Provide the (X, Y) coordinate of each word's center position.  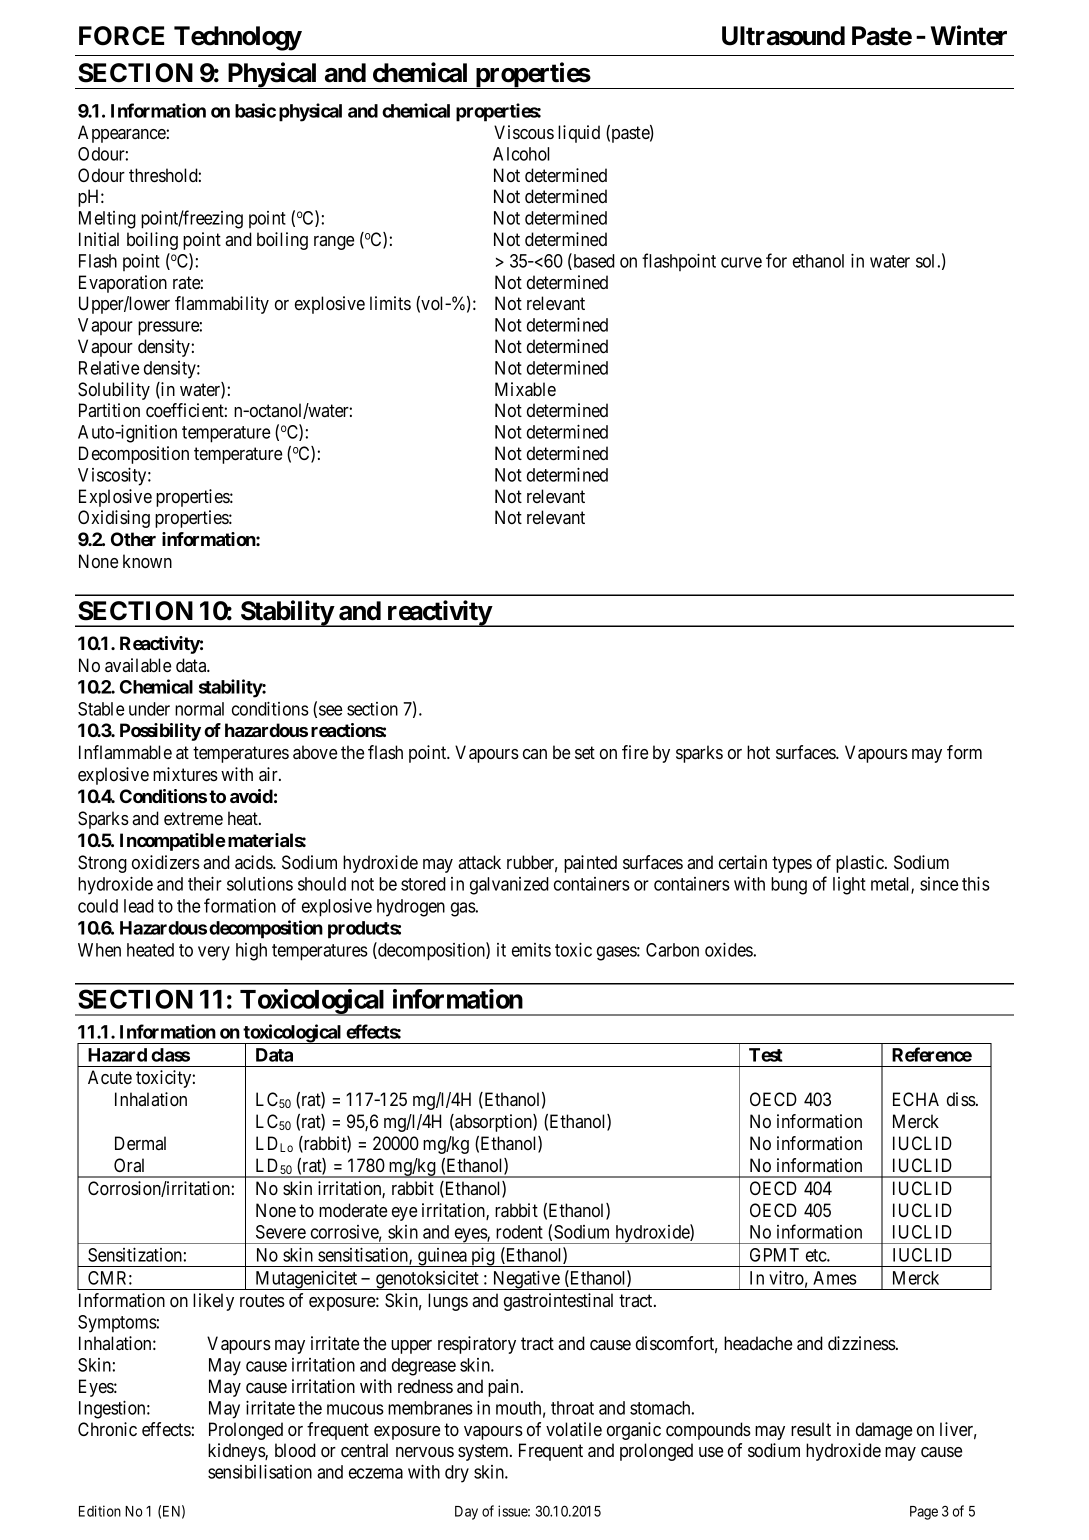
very (214, 953)
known (147, 561)
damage (884, 1431)
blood (295, 1450)
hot (758, 752)
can (535, 754)
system (484, 1452)
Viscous (524, 132)
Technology (238, 38)
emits (531, 950)
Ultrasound (783, 36)
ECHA (916, 1099)
